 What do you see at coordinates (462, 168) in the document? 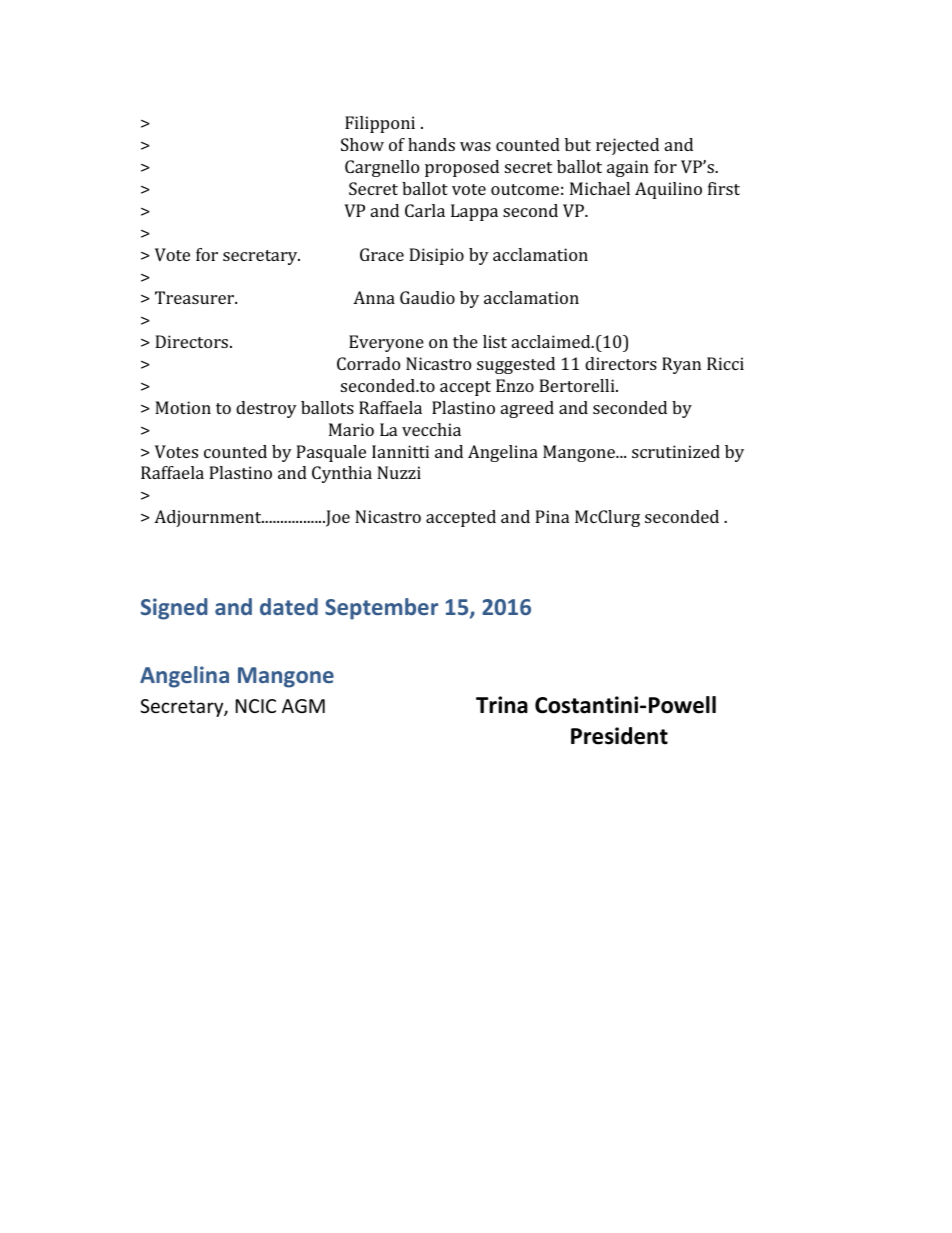
I see `proposed` at bounding box center [462, 168].
